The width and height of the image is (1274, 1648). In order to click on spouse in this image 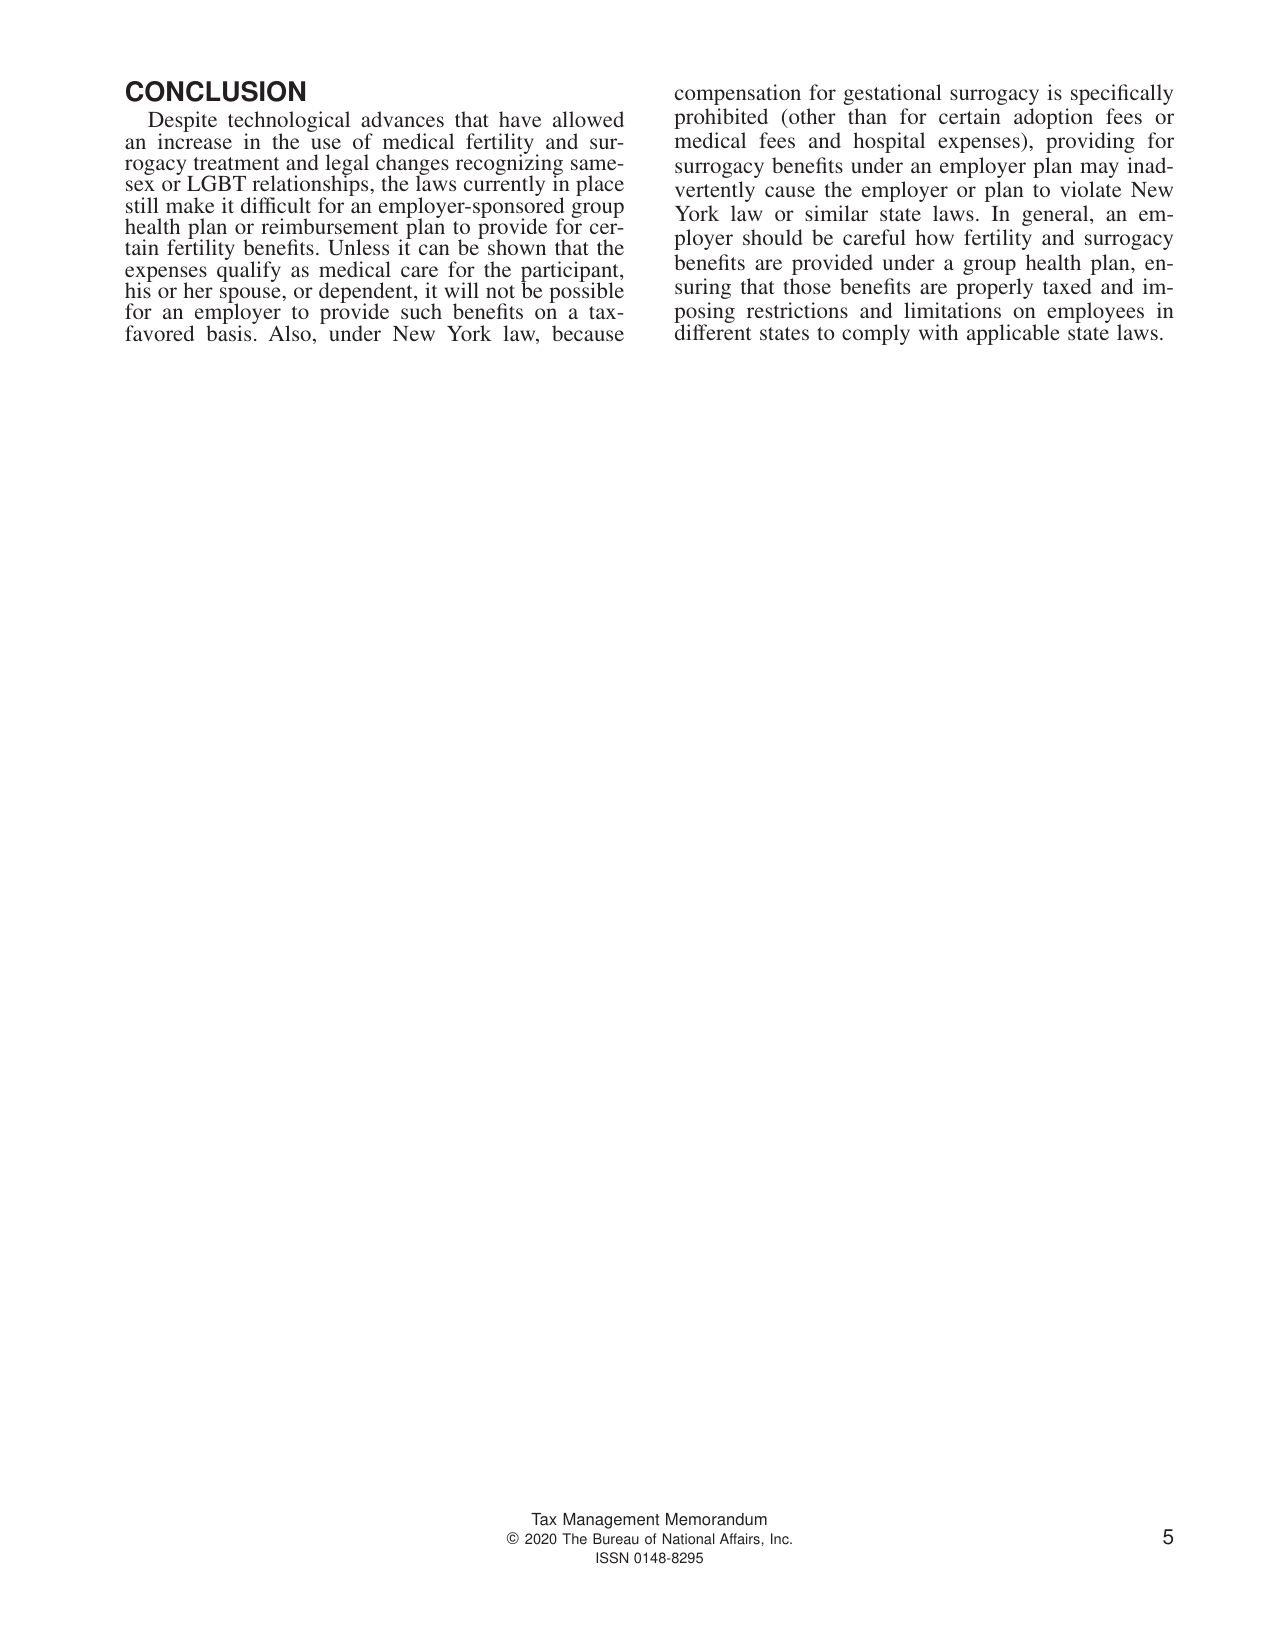, I will do `click(251, 296)`.
